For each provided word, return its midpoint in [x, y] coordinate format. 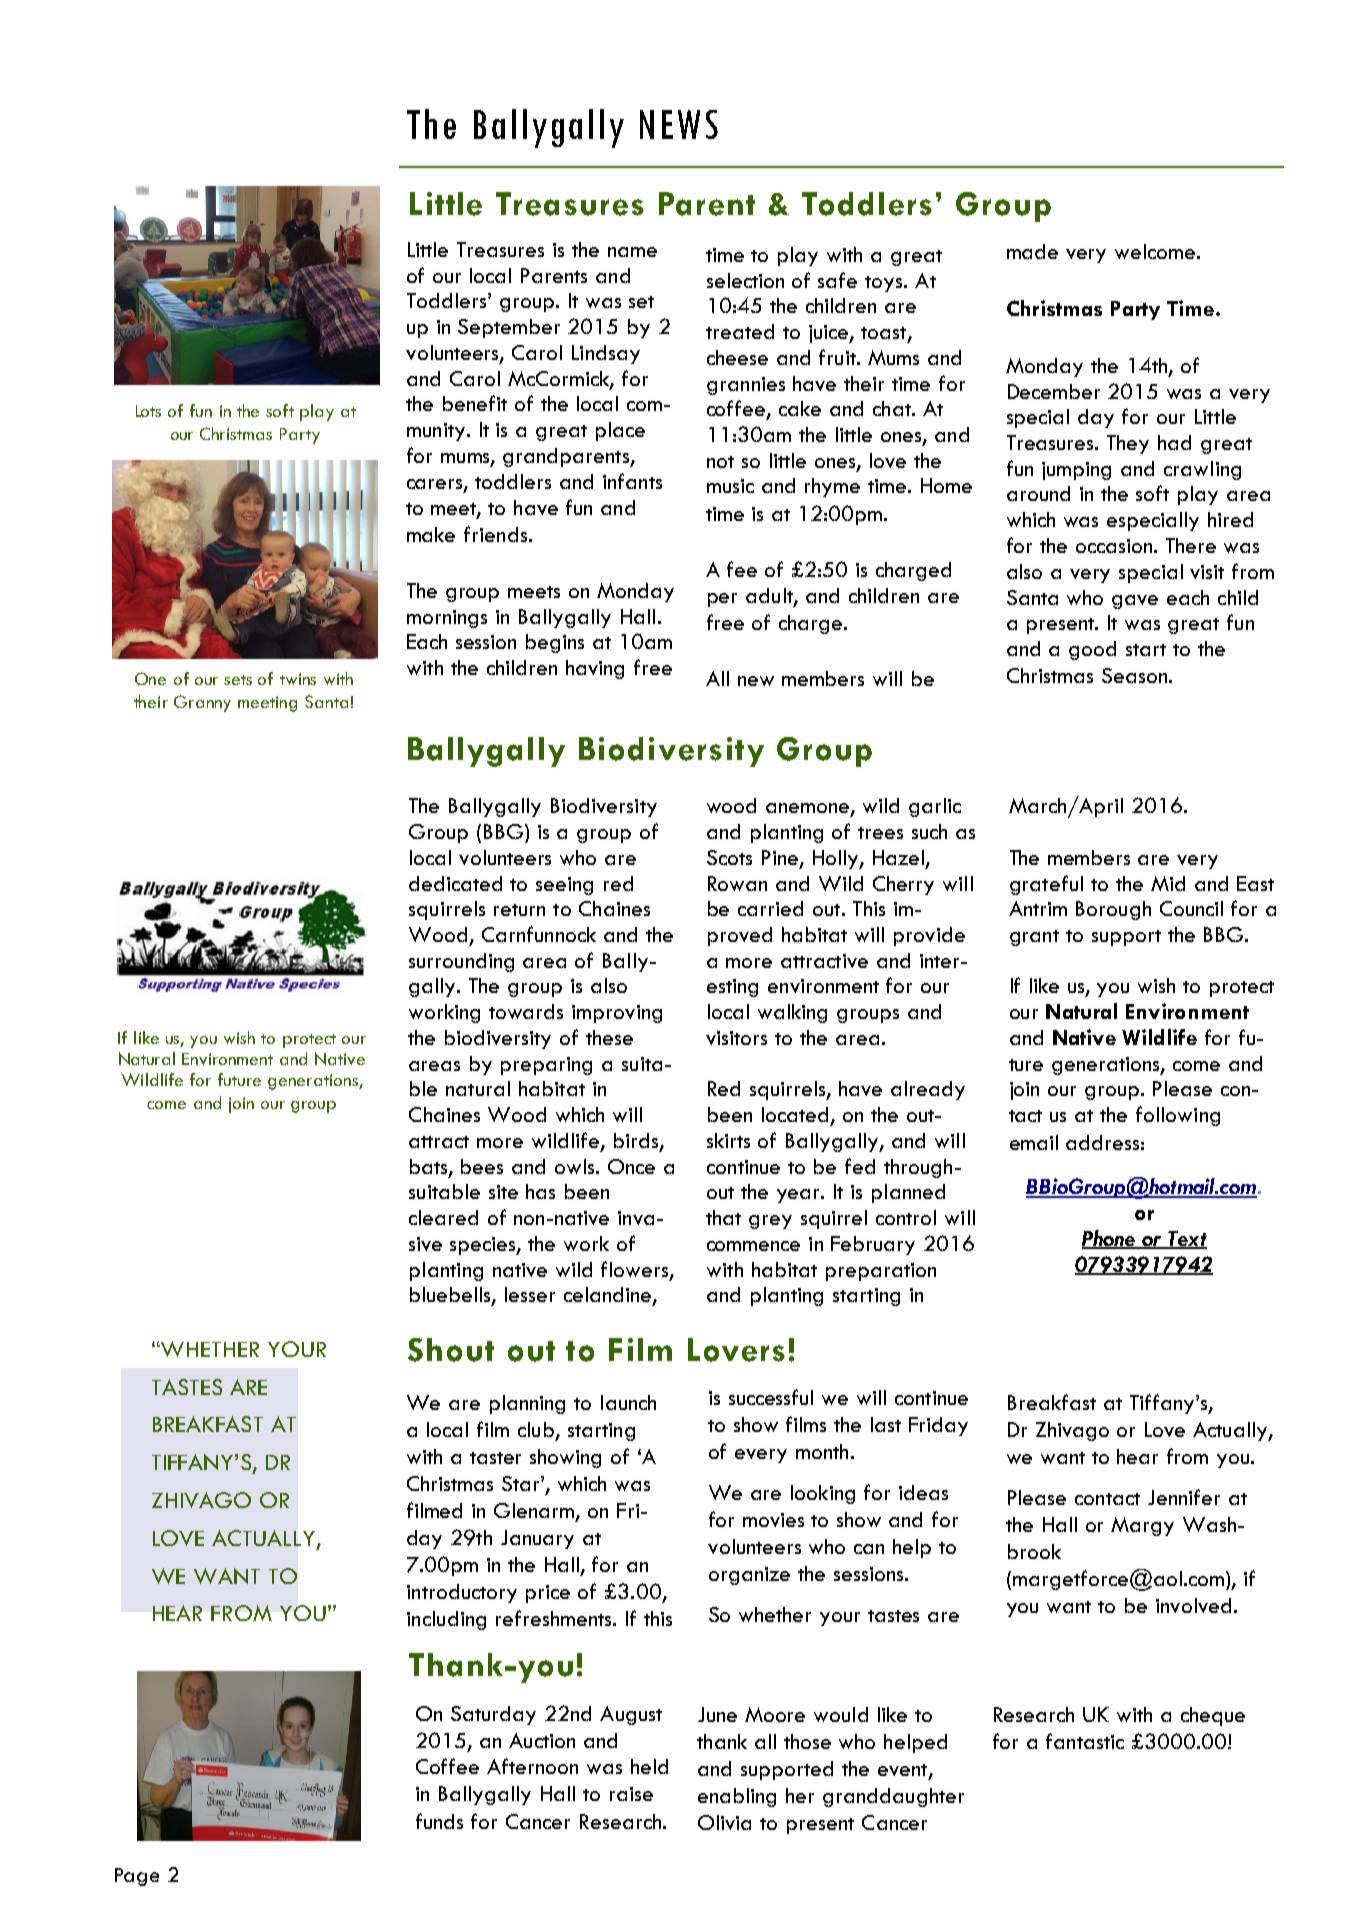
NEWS [679, 124]
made [1032, 251]
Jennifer [1184, 1497]
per [722, 600]
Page [137, 1877]
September [509, 328]
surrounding [461, 962]
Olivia [724, 1822]
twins [298, 679]
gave [1135, 602]
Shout [451, 1350]
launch [628, 1402]
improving [617, 1014]
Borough [1113, 910]
